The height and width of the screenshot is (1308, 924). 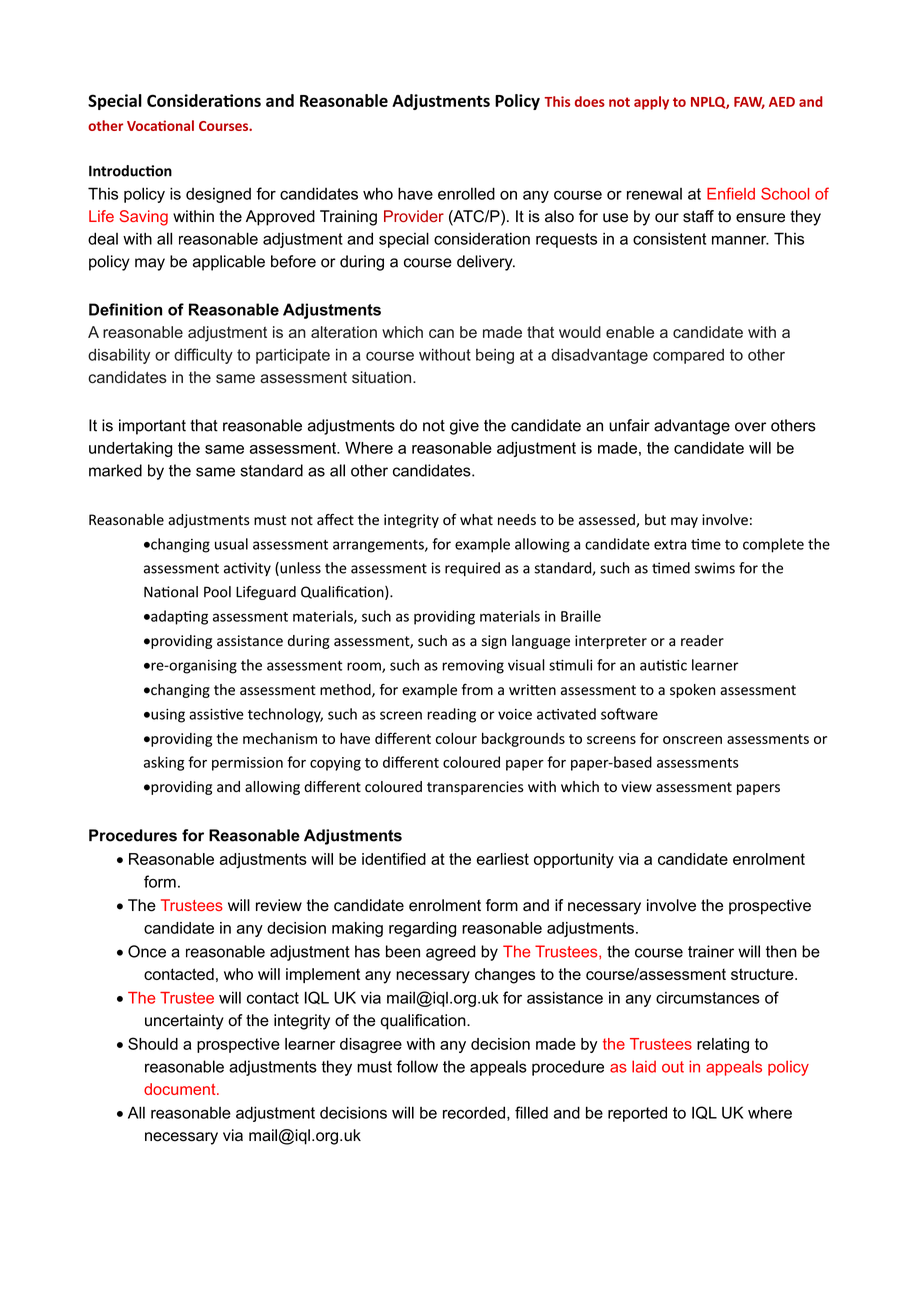 What do you see at coordinates (723, 1045) in the screenshot?
I see `relating` at bounding box center [723, 1045].
